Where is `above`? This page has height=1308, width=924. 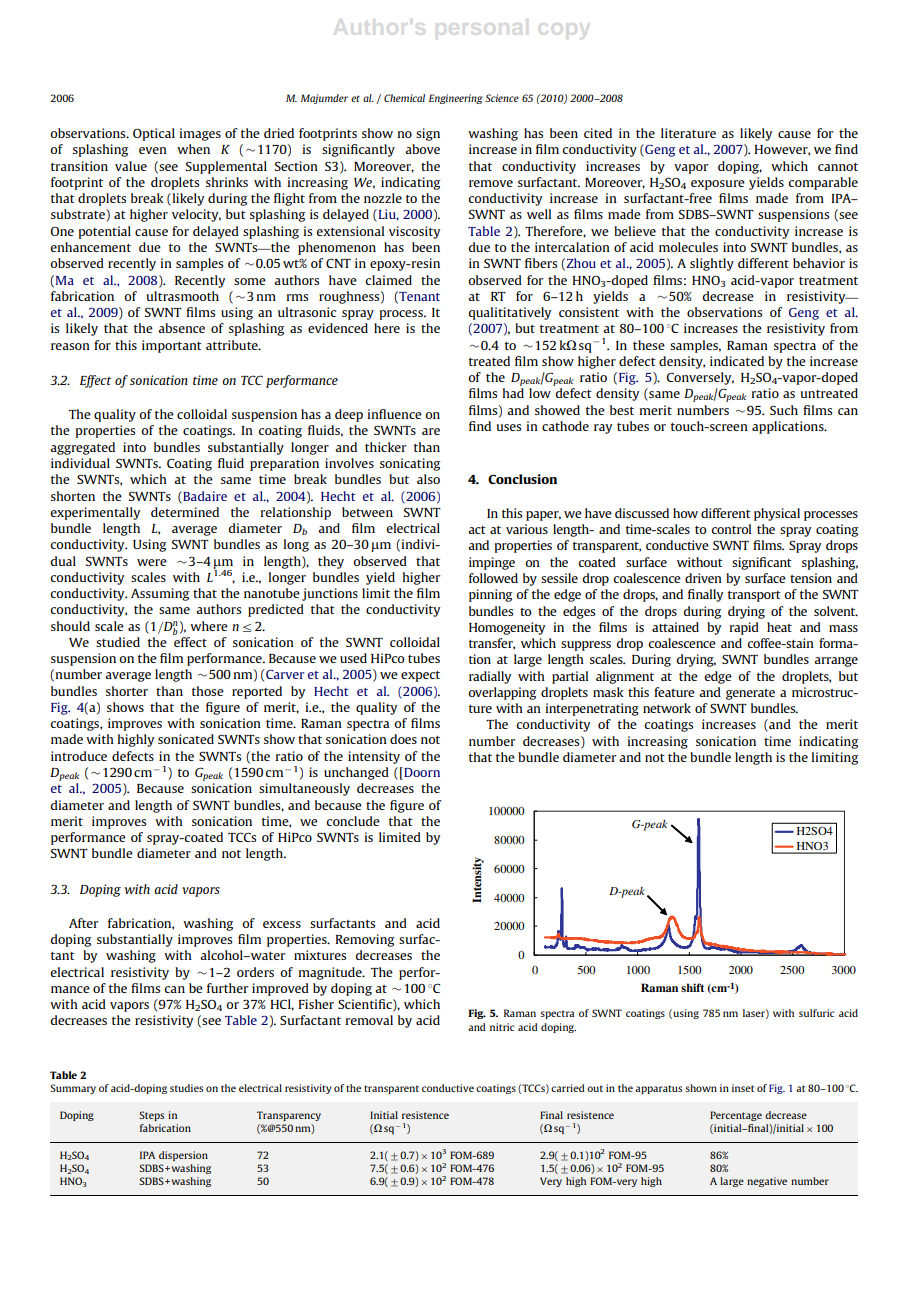 above is located at coordinates (422, 149).
